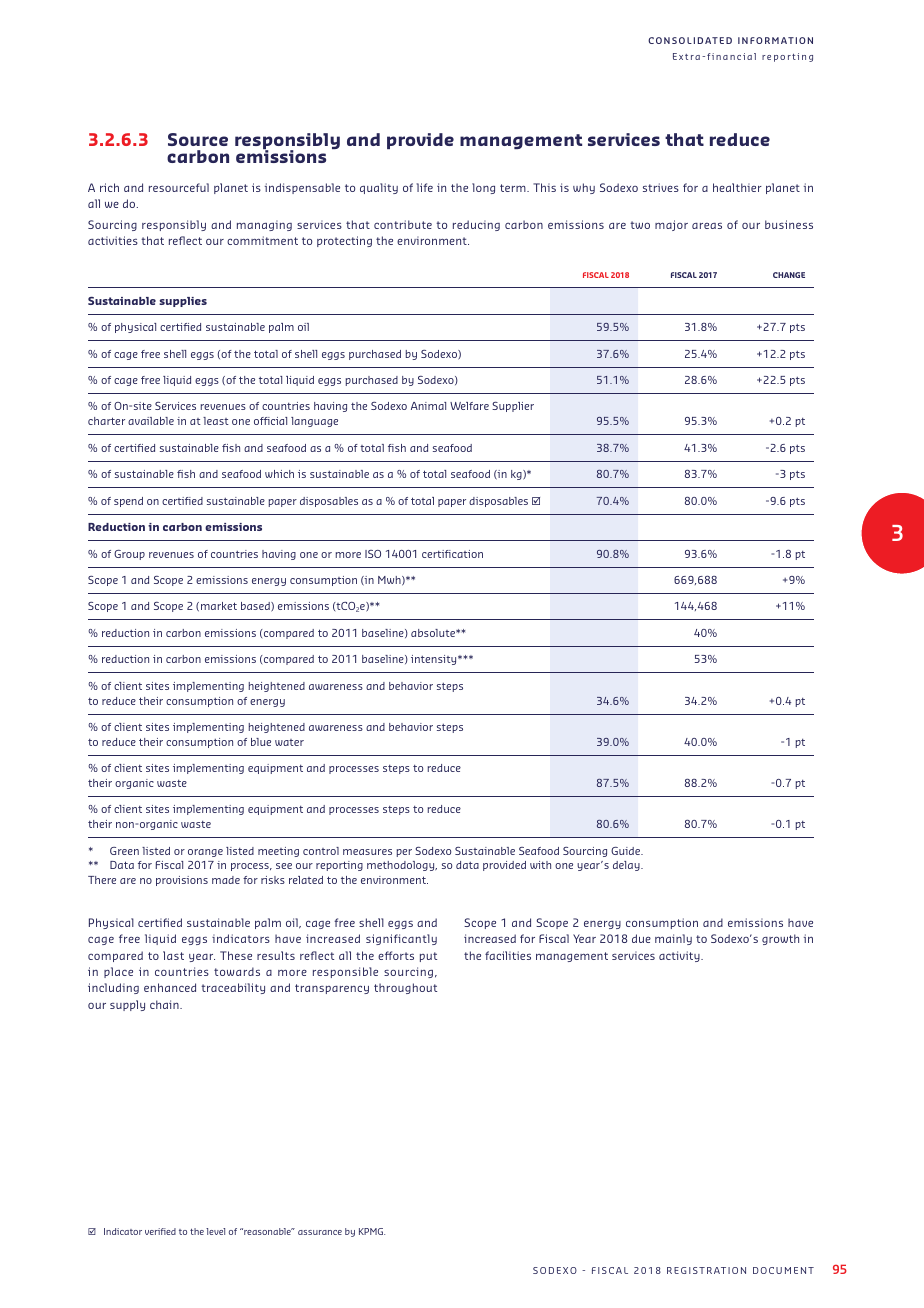 This screenshot has width=924, height=1308. Describe the element at coordinates (476, 225) in the screenshot. I see `reducing` at that location.
